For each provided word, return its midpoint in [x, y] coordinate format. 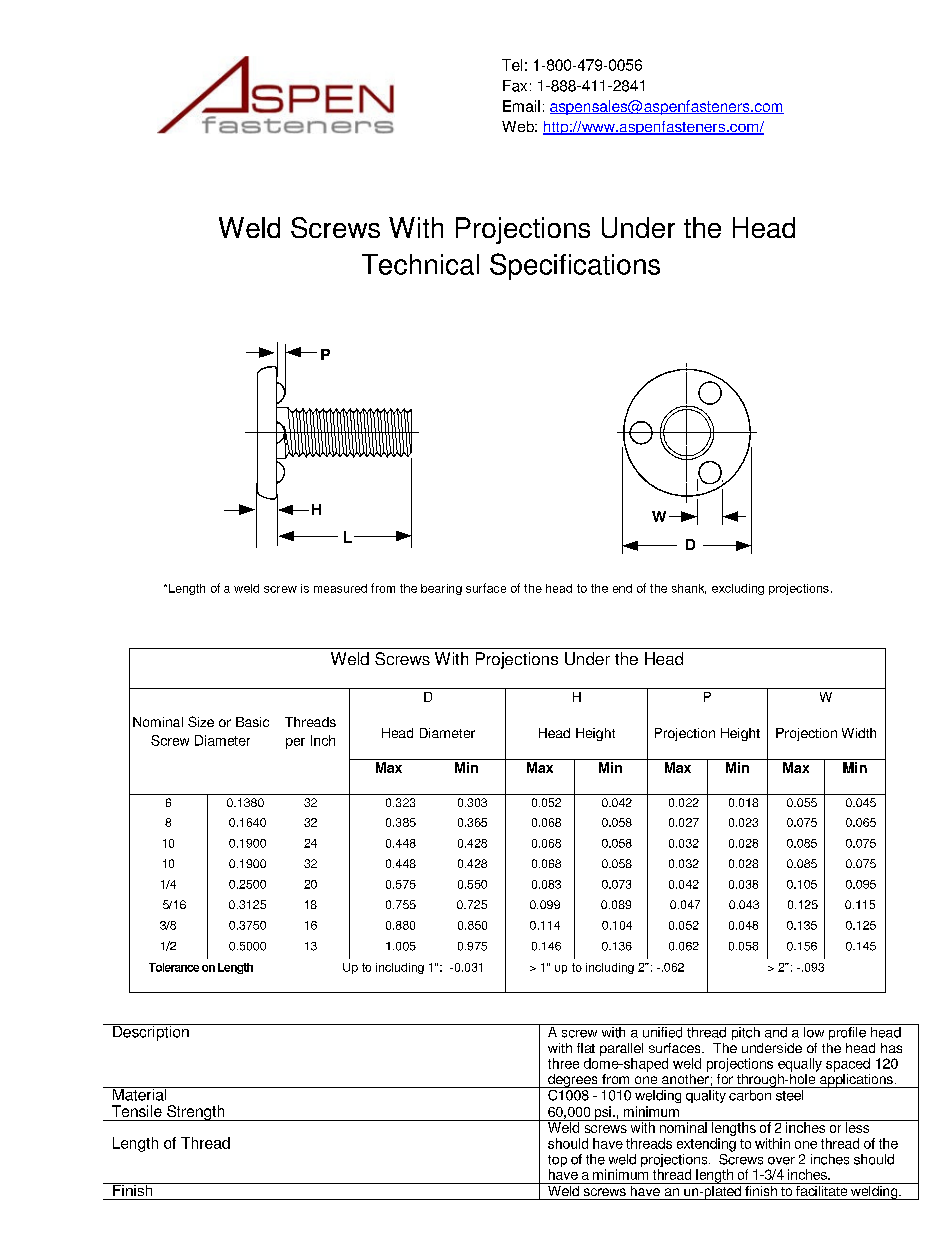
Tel [512, 65]
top [557, 1162]
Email [521, 106]
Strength [196, 1113]
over [781, 1161]
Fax [515, 86]
